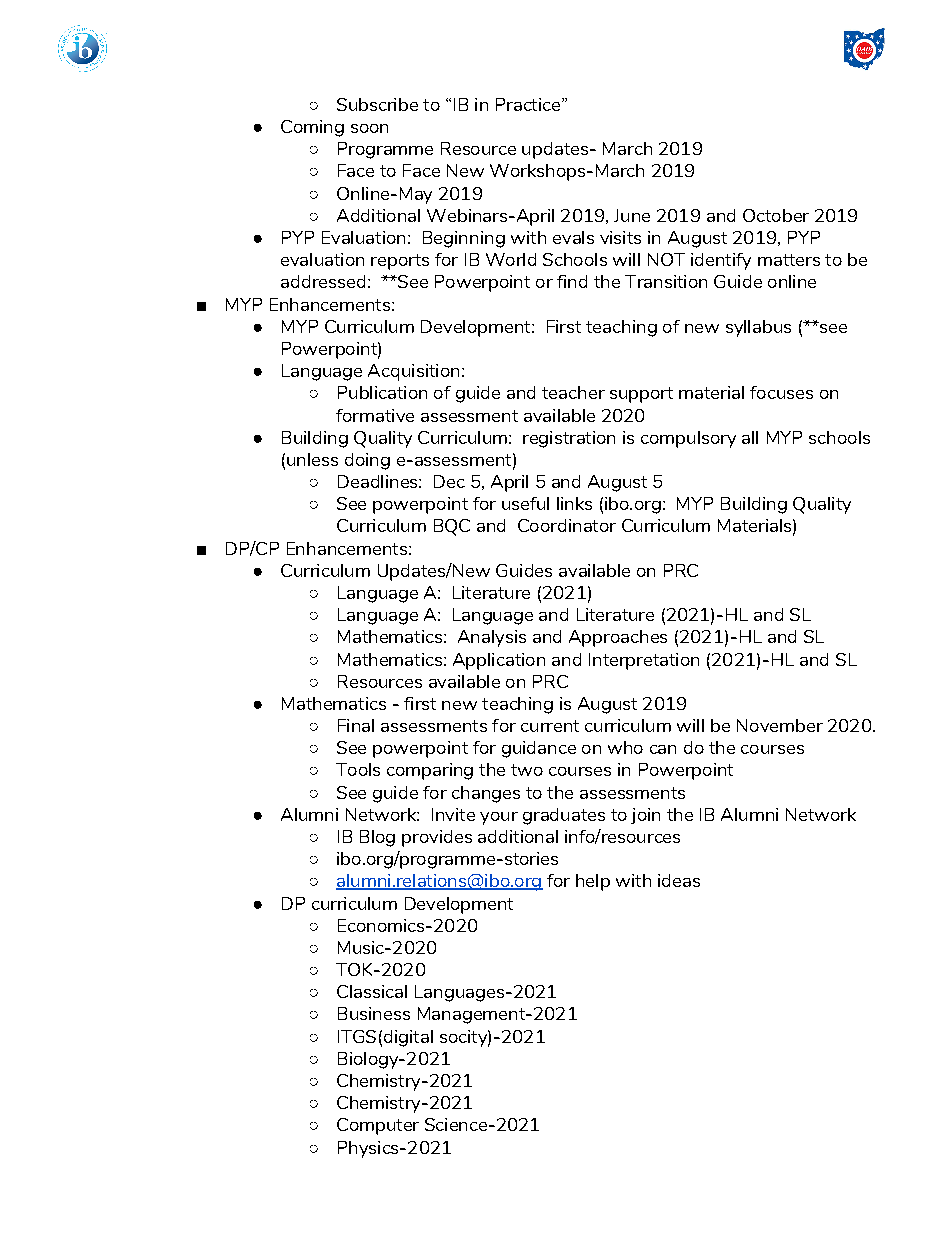 The height and width of the screenshot is (1233, 952). Describe the element at coordinates (378, 1126) in the screenshot. I see `Computer` at that location.
